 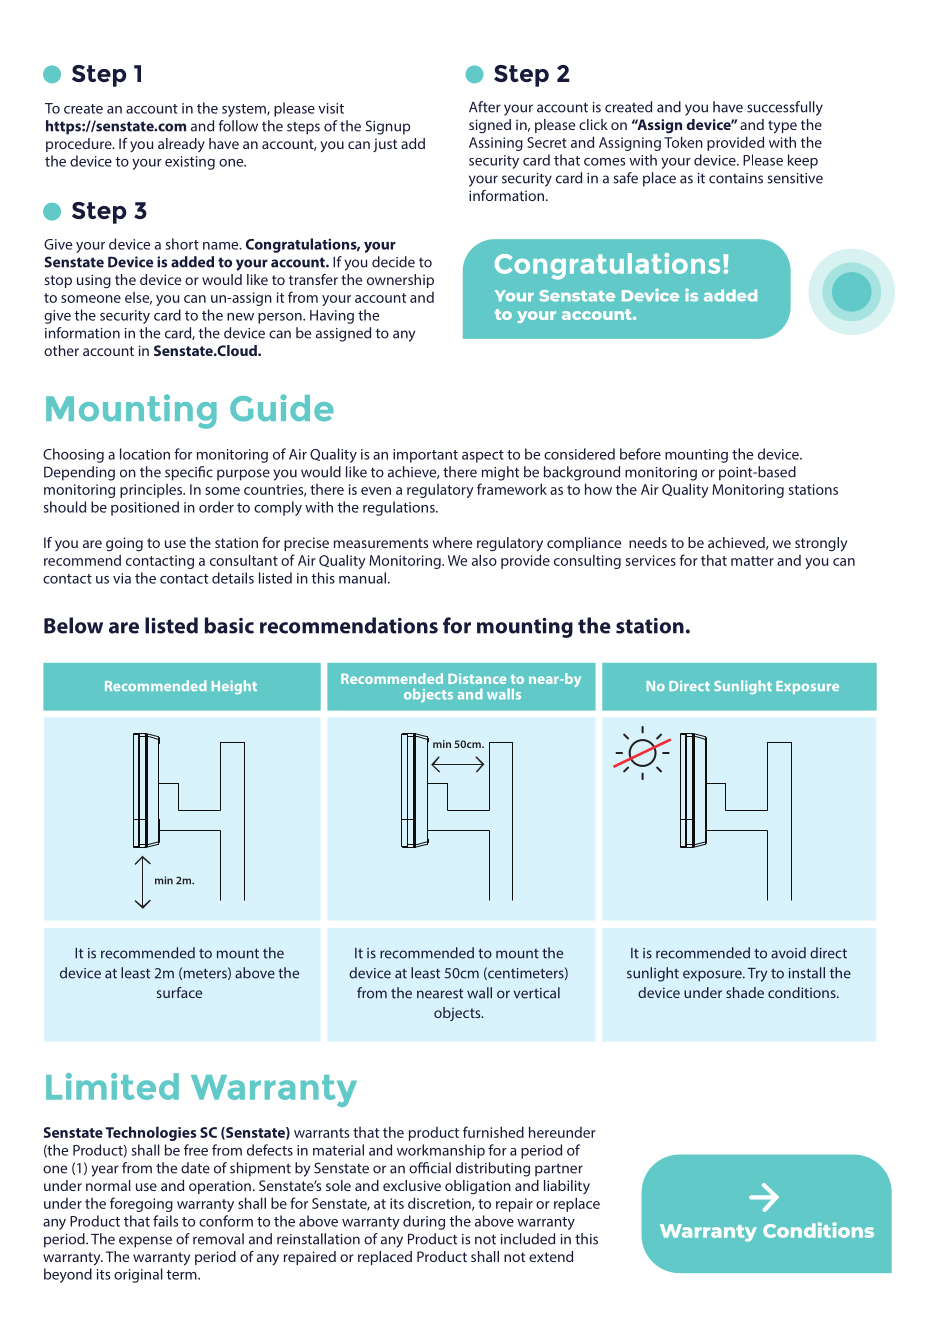 What do you see at coordinates (145, 454) in the screenshot?
I see `location` at bounding box center [145, 454].
